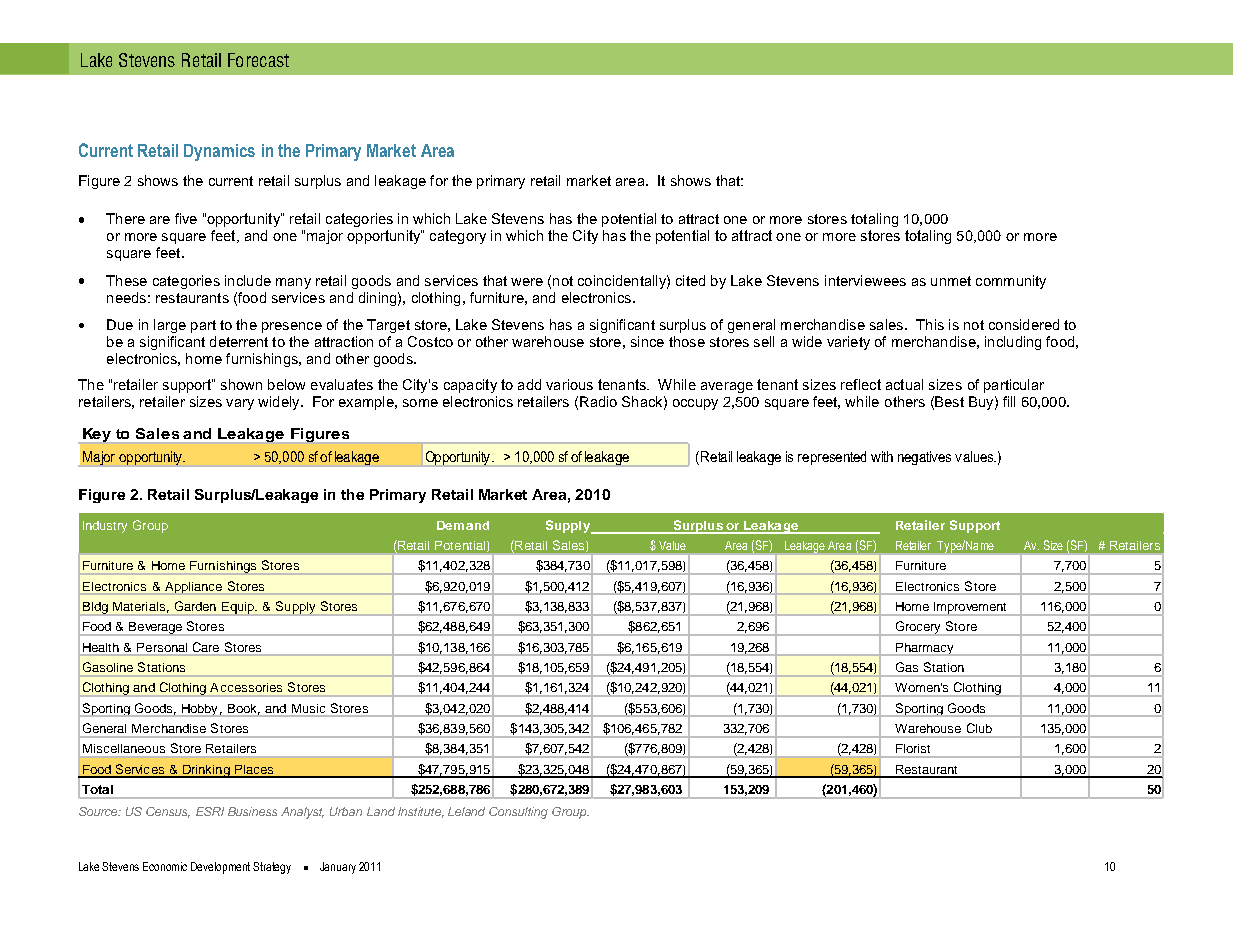 This screenshot has width=1233, height=952. Describe the element at coordinates (518, 813) in the screenshot. I see `Consulting` at that location.
